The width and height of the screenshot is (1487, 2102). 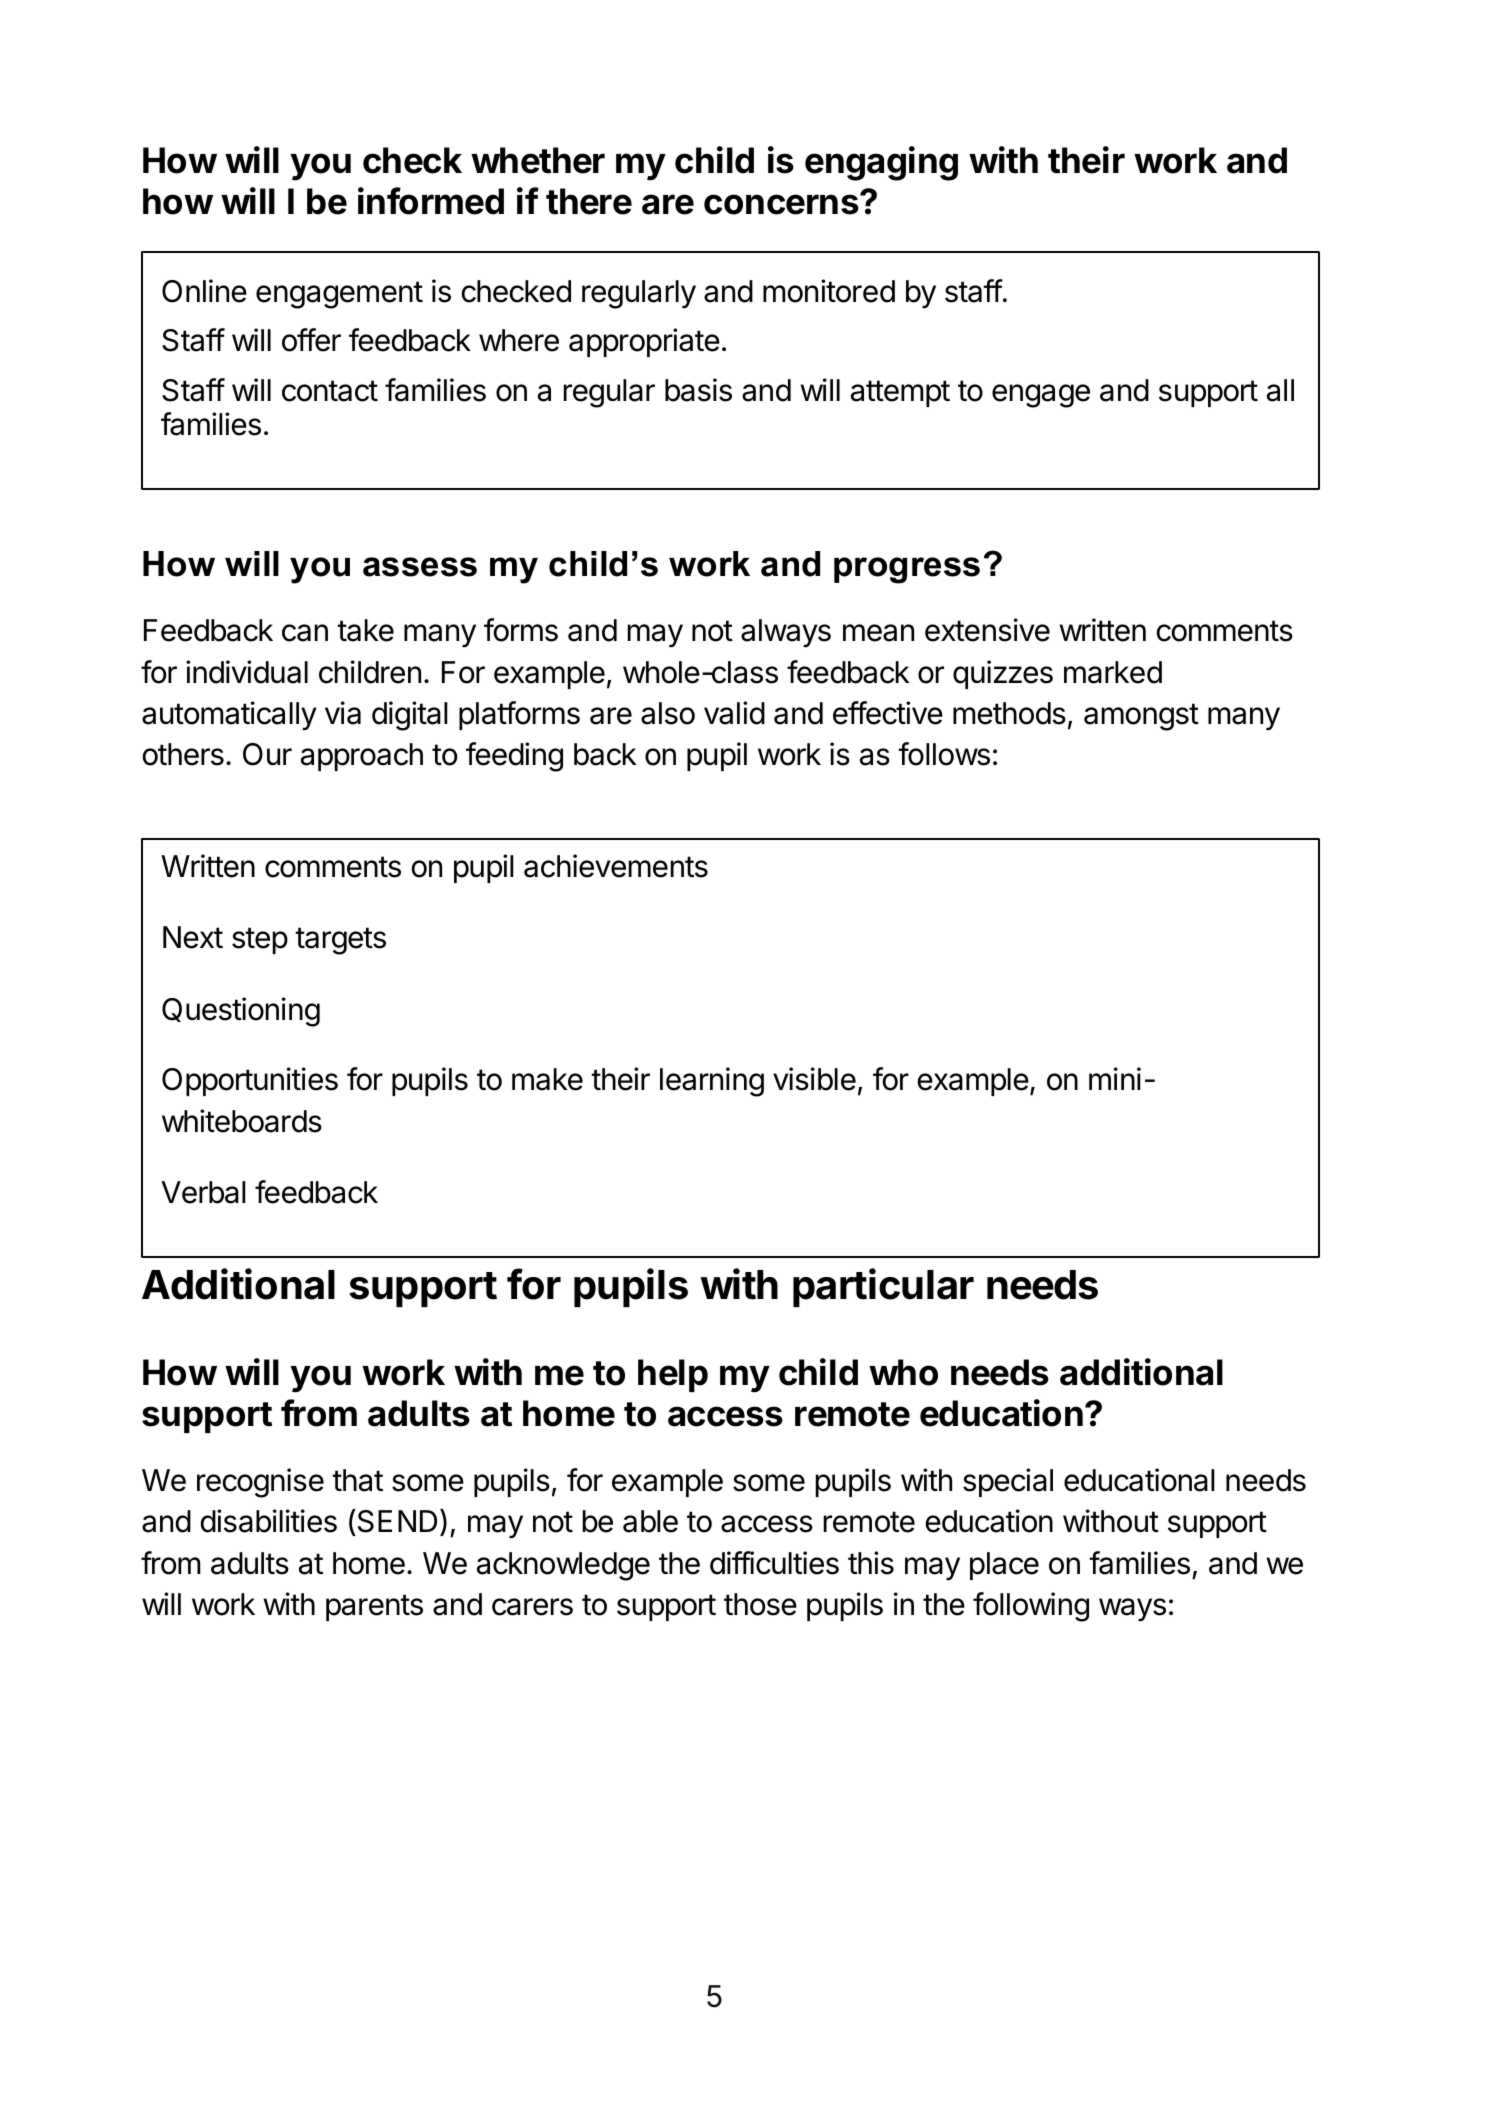 What do you see at coordinates (1004, 1566) in the screenshot?
I see `place` at bounding box center [1004, 1566].
